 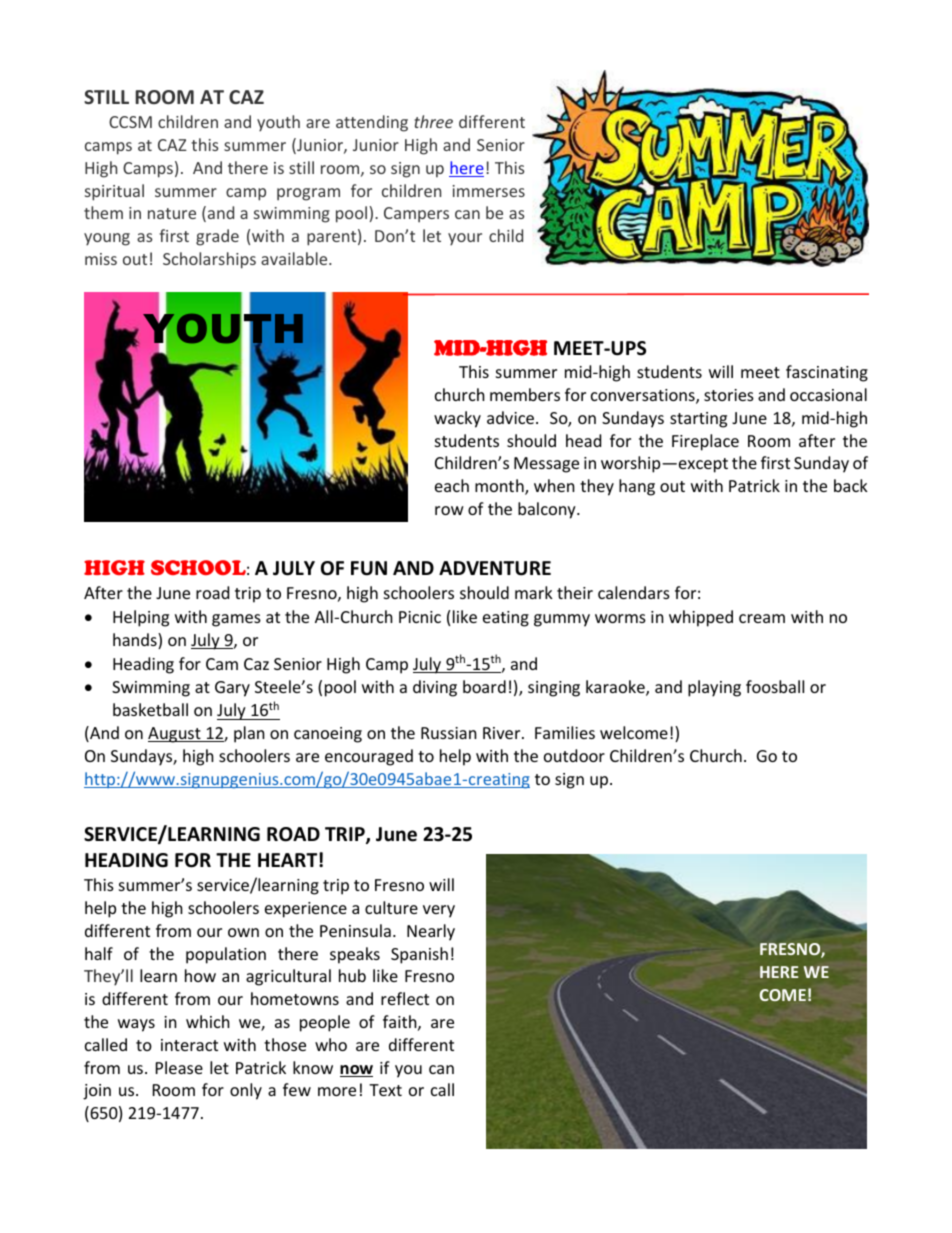 What do you see at coordinates (698, 420) in the screenshot?
I see `starting` at bounding box center [698, 420].
